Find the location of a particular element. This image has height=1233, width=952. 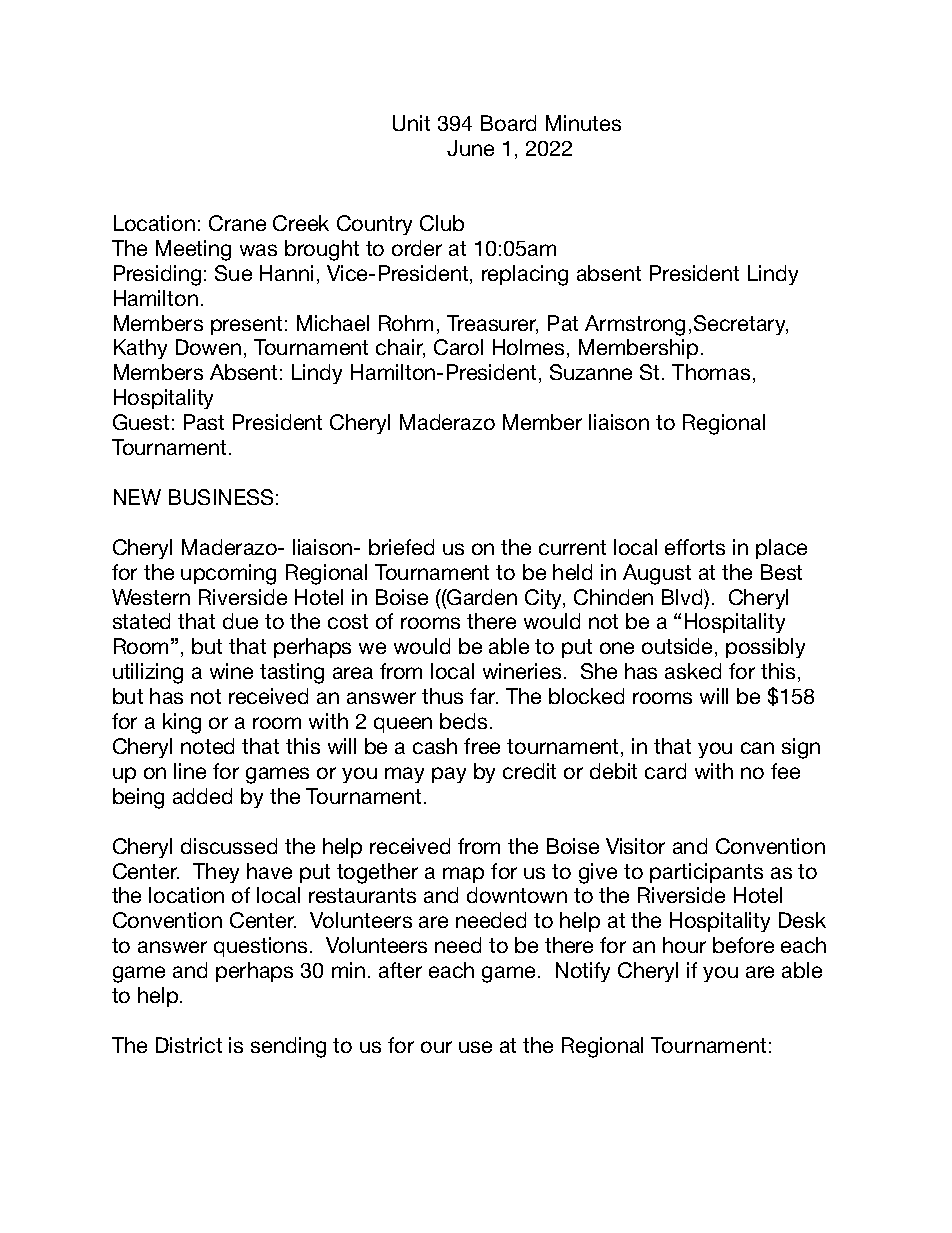

can is located at coordinates (757, 748).
